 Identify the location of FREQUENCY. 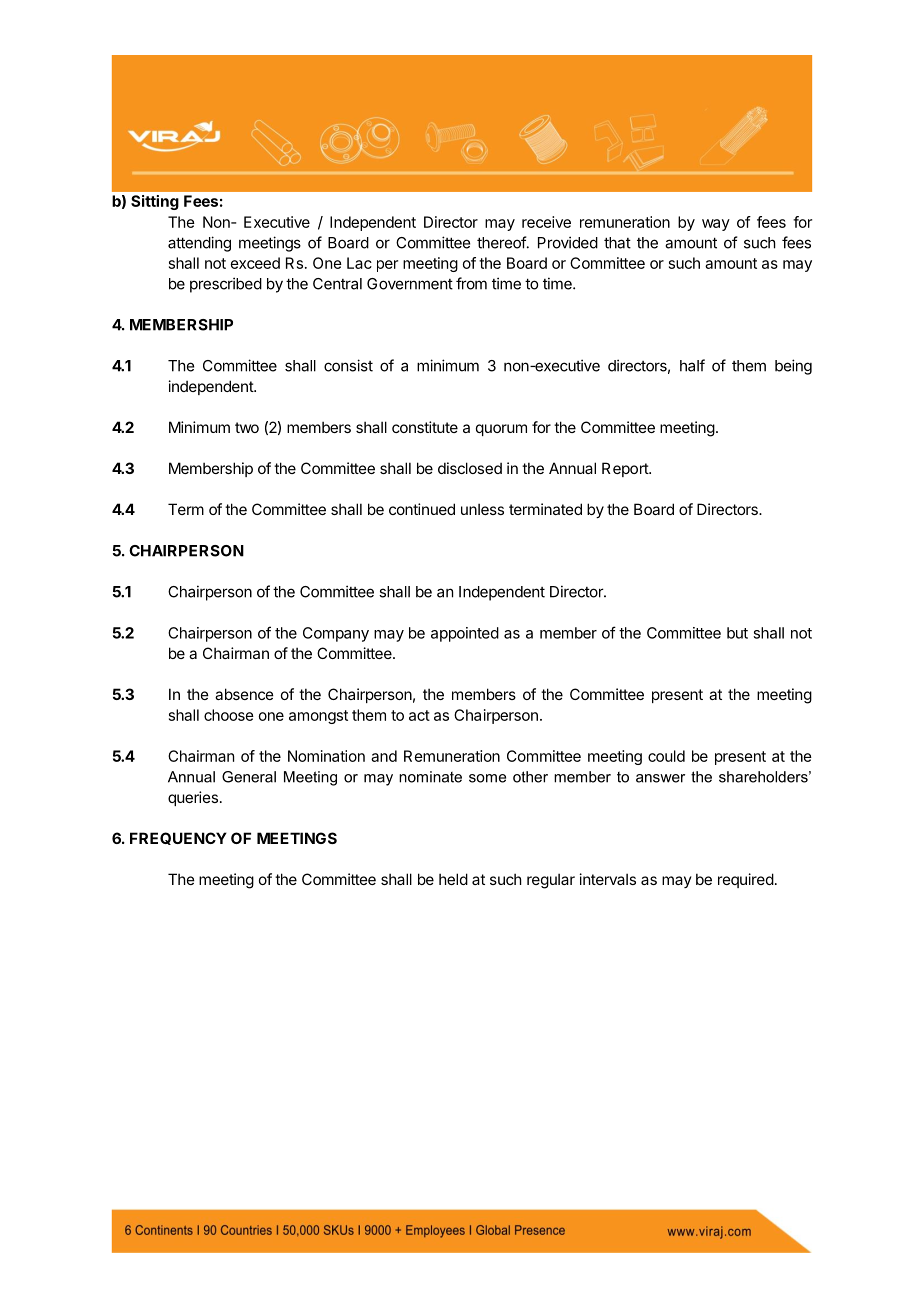
(178, 838).
